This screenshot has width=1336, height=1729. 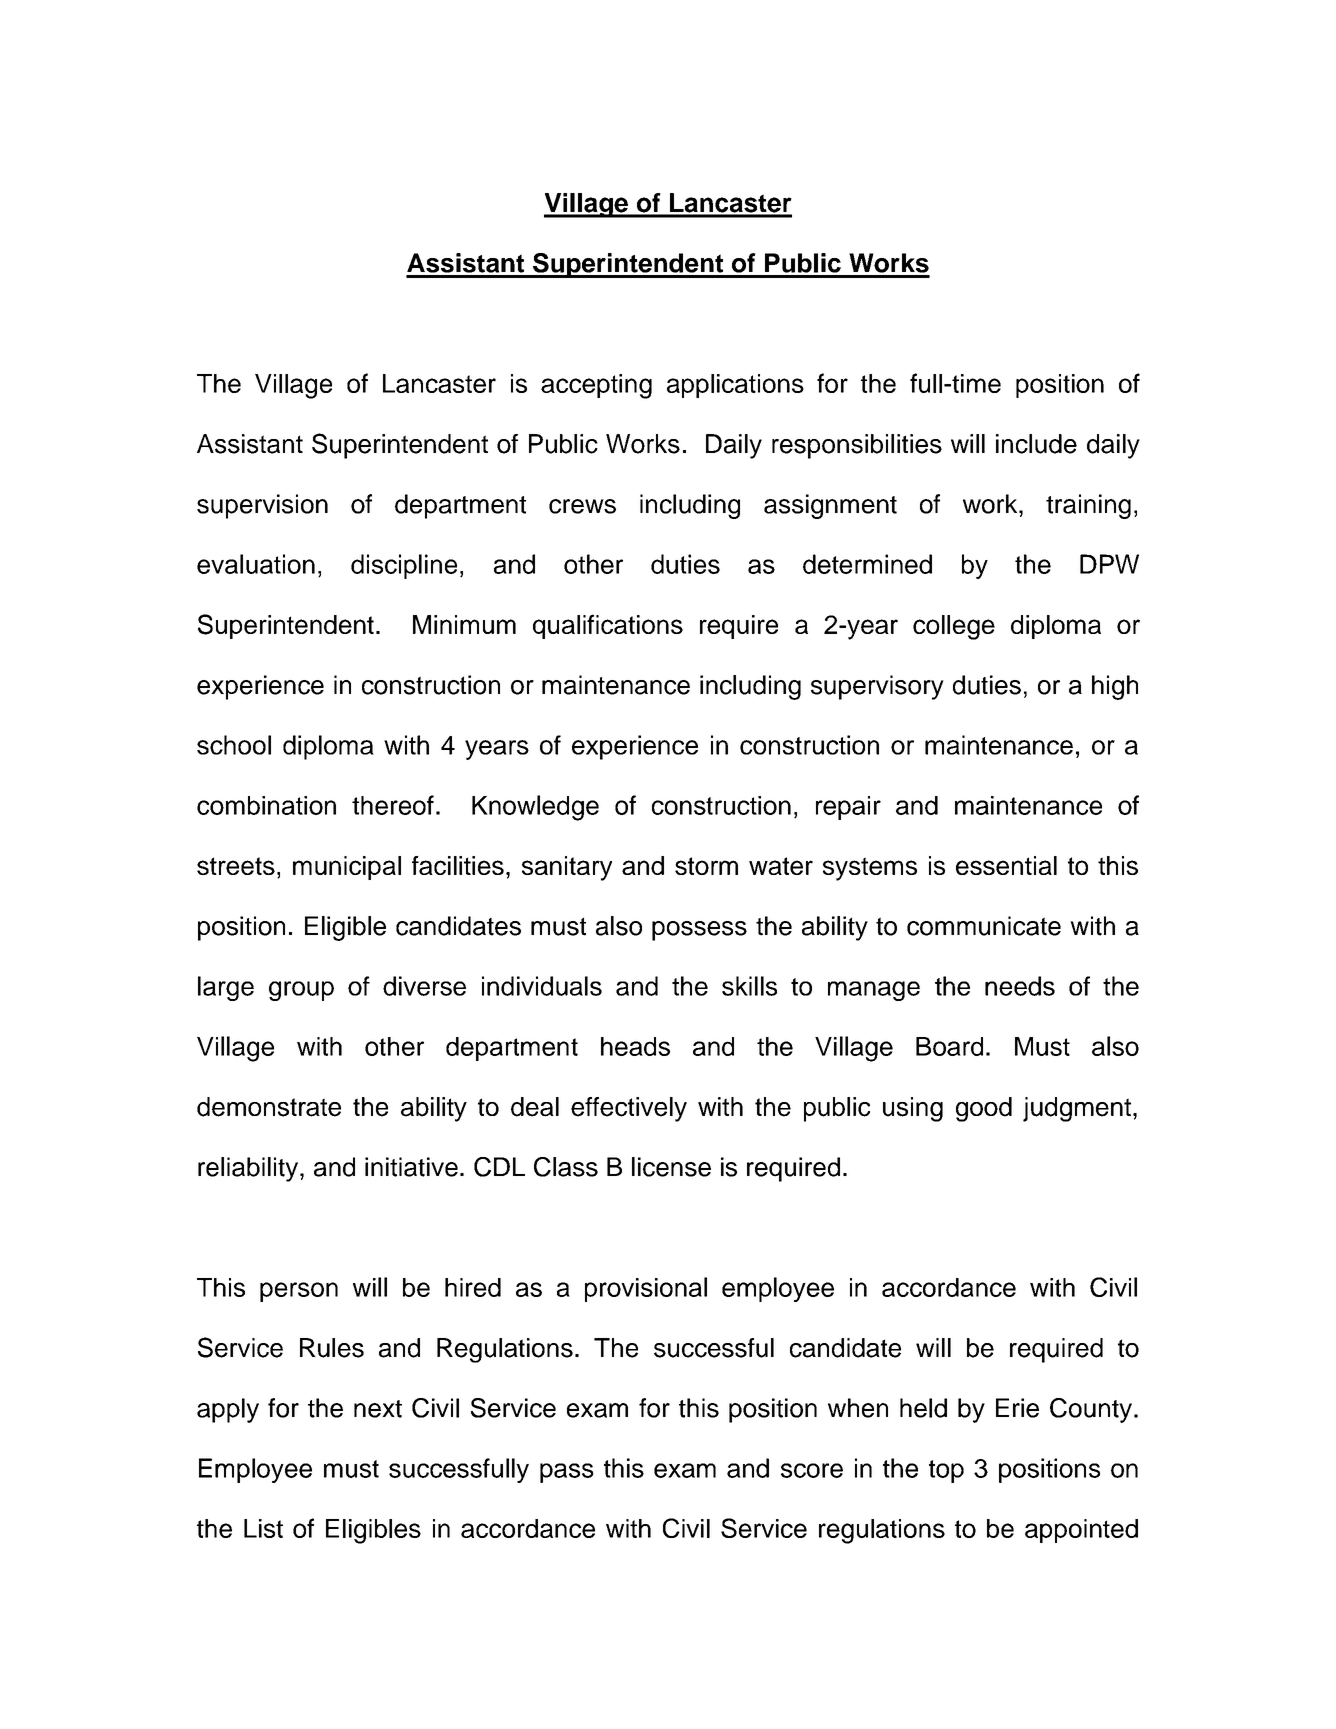 What do you see at coordinates (269, 1107) in the screenshot?
I see `demonstrate` at bounding box center [269, 1107].
